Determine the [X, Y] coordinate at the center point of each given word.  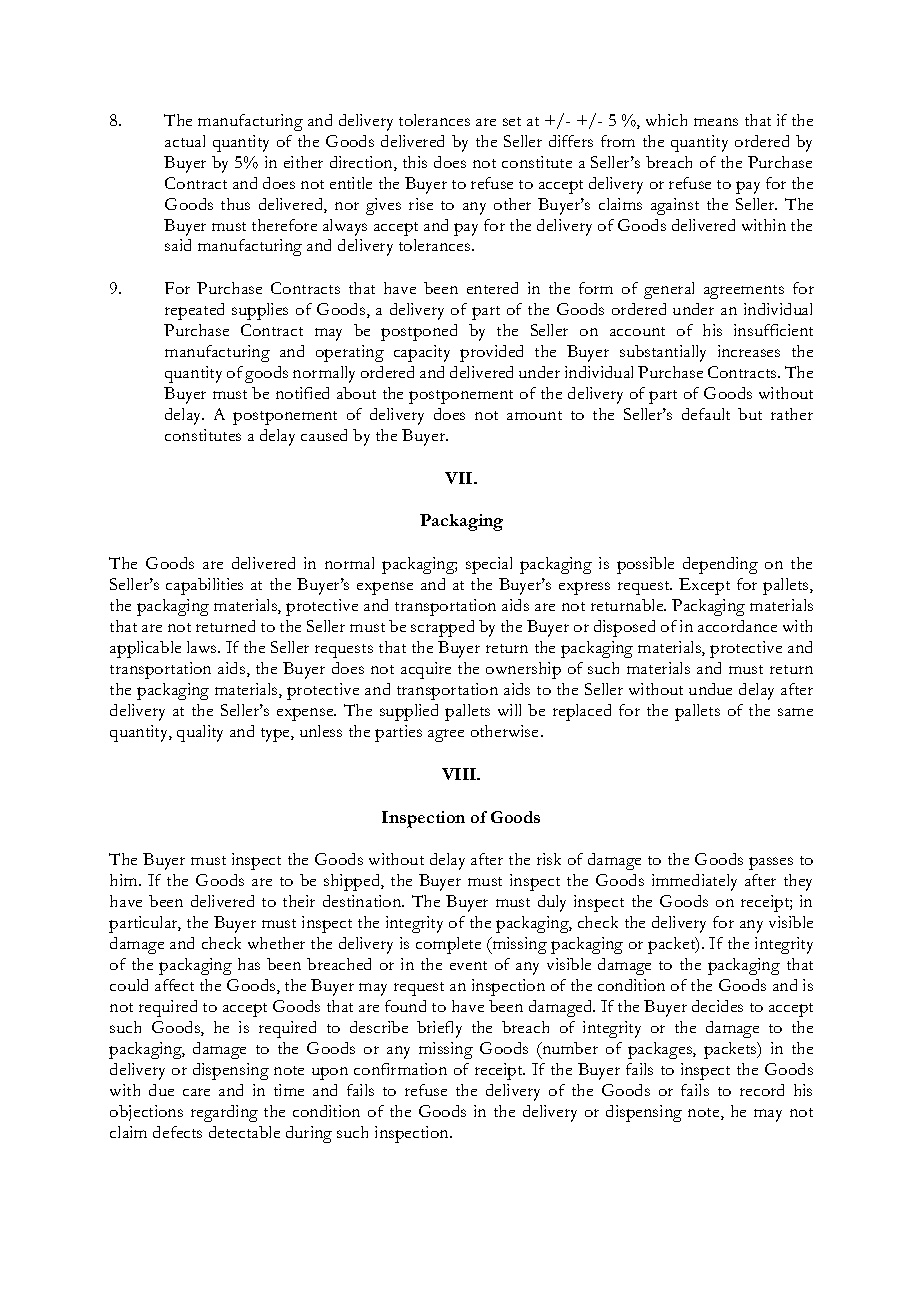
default [706, 414]
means [716, 122]
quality [200, 733]
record [762, 1090]
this [415, 162]
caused [324, 435]
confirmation [400, 1069]
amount [534, 415]
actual [185, 141]
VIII [460, 774]
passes [771, 863]
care [196, 1092]
